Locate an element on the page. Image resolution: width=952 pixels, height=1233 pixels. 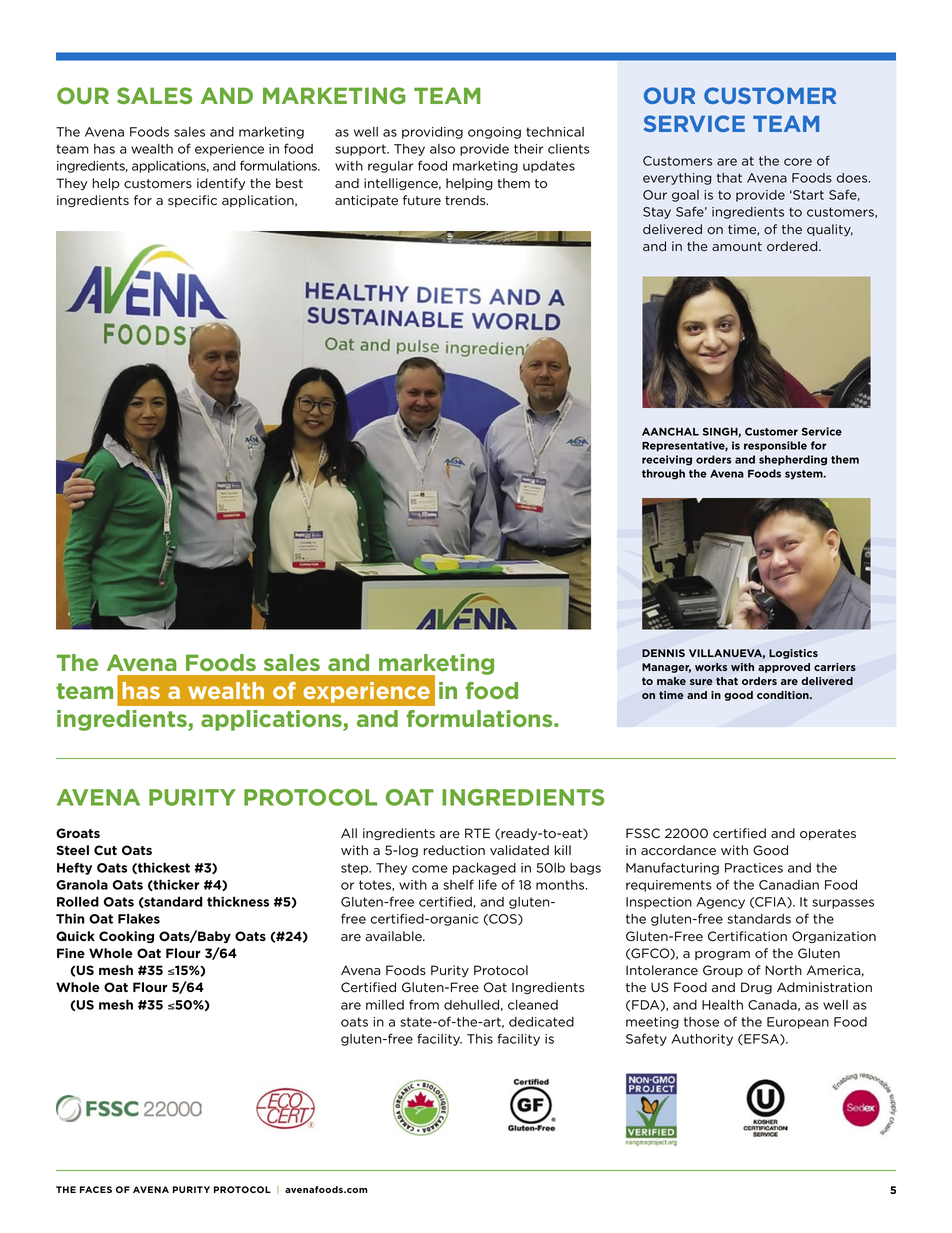
core is located at coordinates (798, 162).
